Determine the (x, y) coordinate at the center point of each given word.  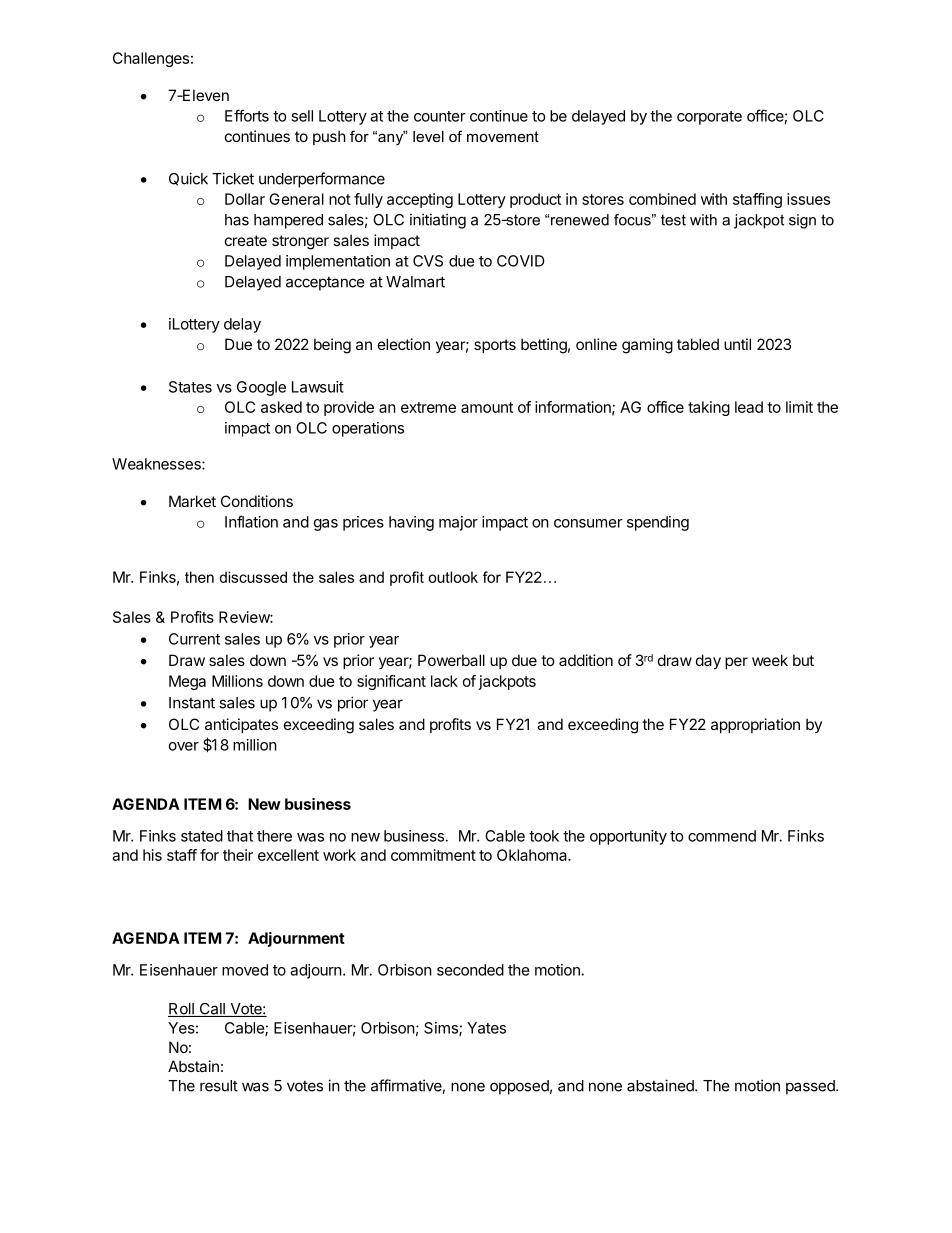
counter (440, 116)
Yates (486, 1028)
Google (261, 388)
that (240, 836)
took (544, 836)
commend (722, 836)
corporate (709, 118)
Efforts (247, 115)
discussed (253, 577)
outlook (453, 577)
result (219, 1086)
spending (658, 523)
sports (495, 346)
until (737, 344)
